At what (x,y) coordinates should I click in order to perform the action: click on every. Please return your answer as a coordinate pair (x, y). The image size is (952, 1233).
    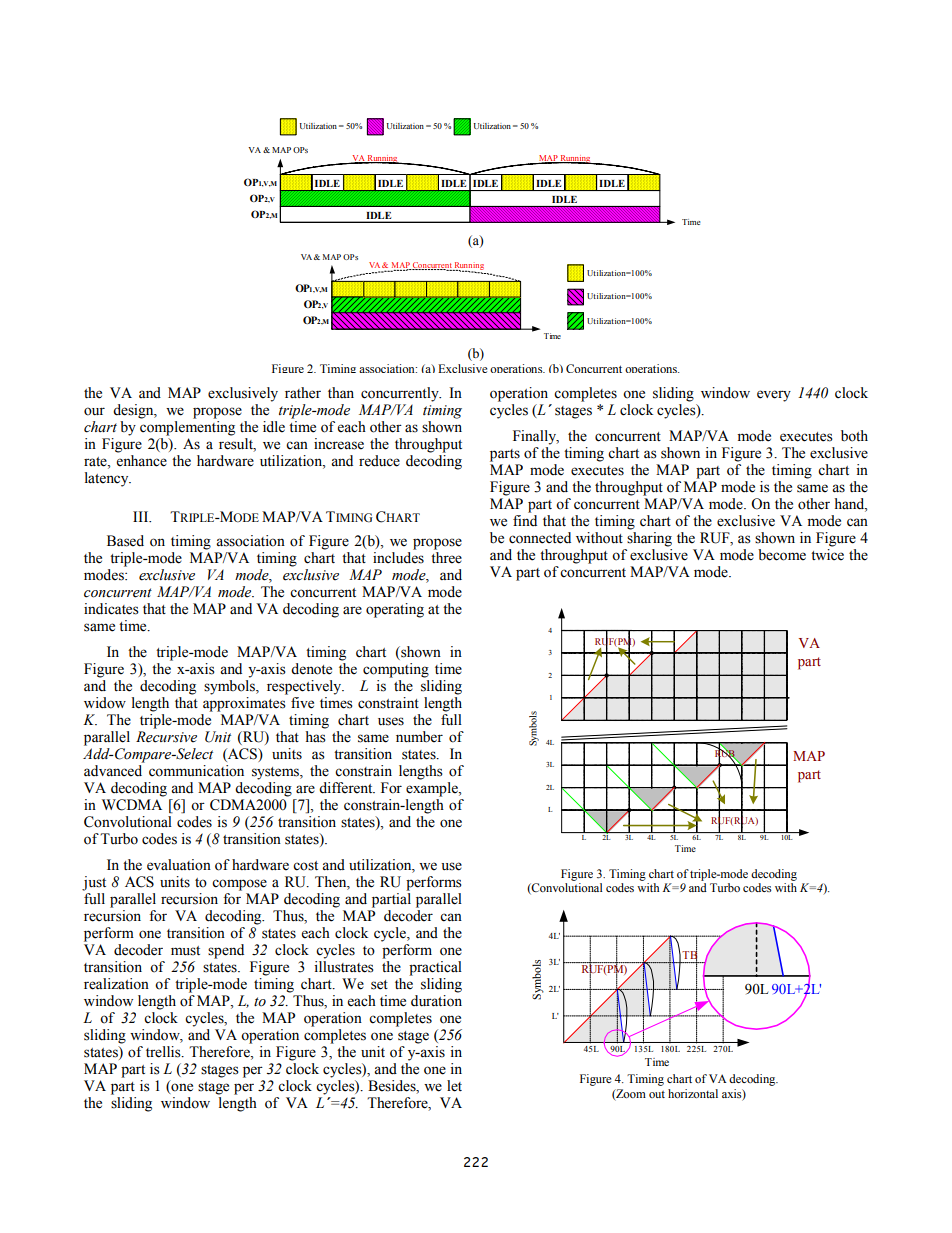
    Looking at the image, I should click on (774, 396).
